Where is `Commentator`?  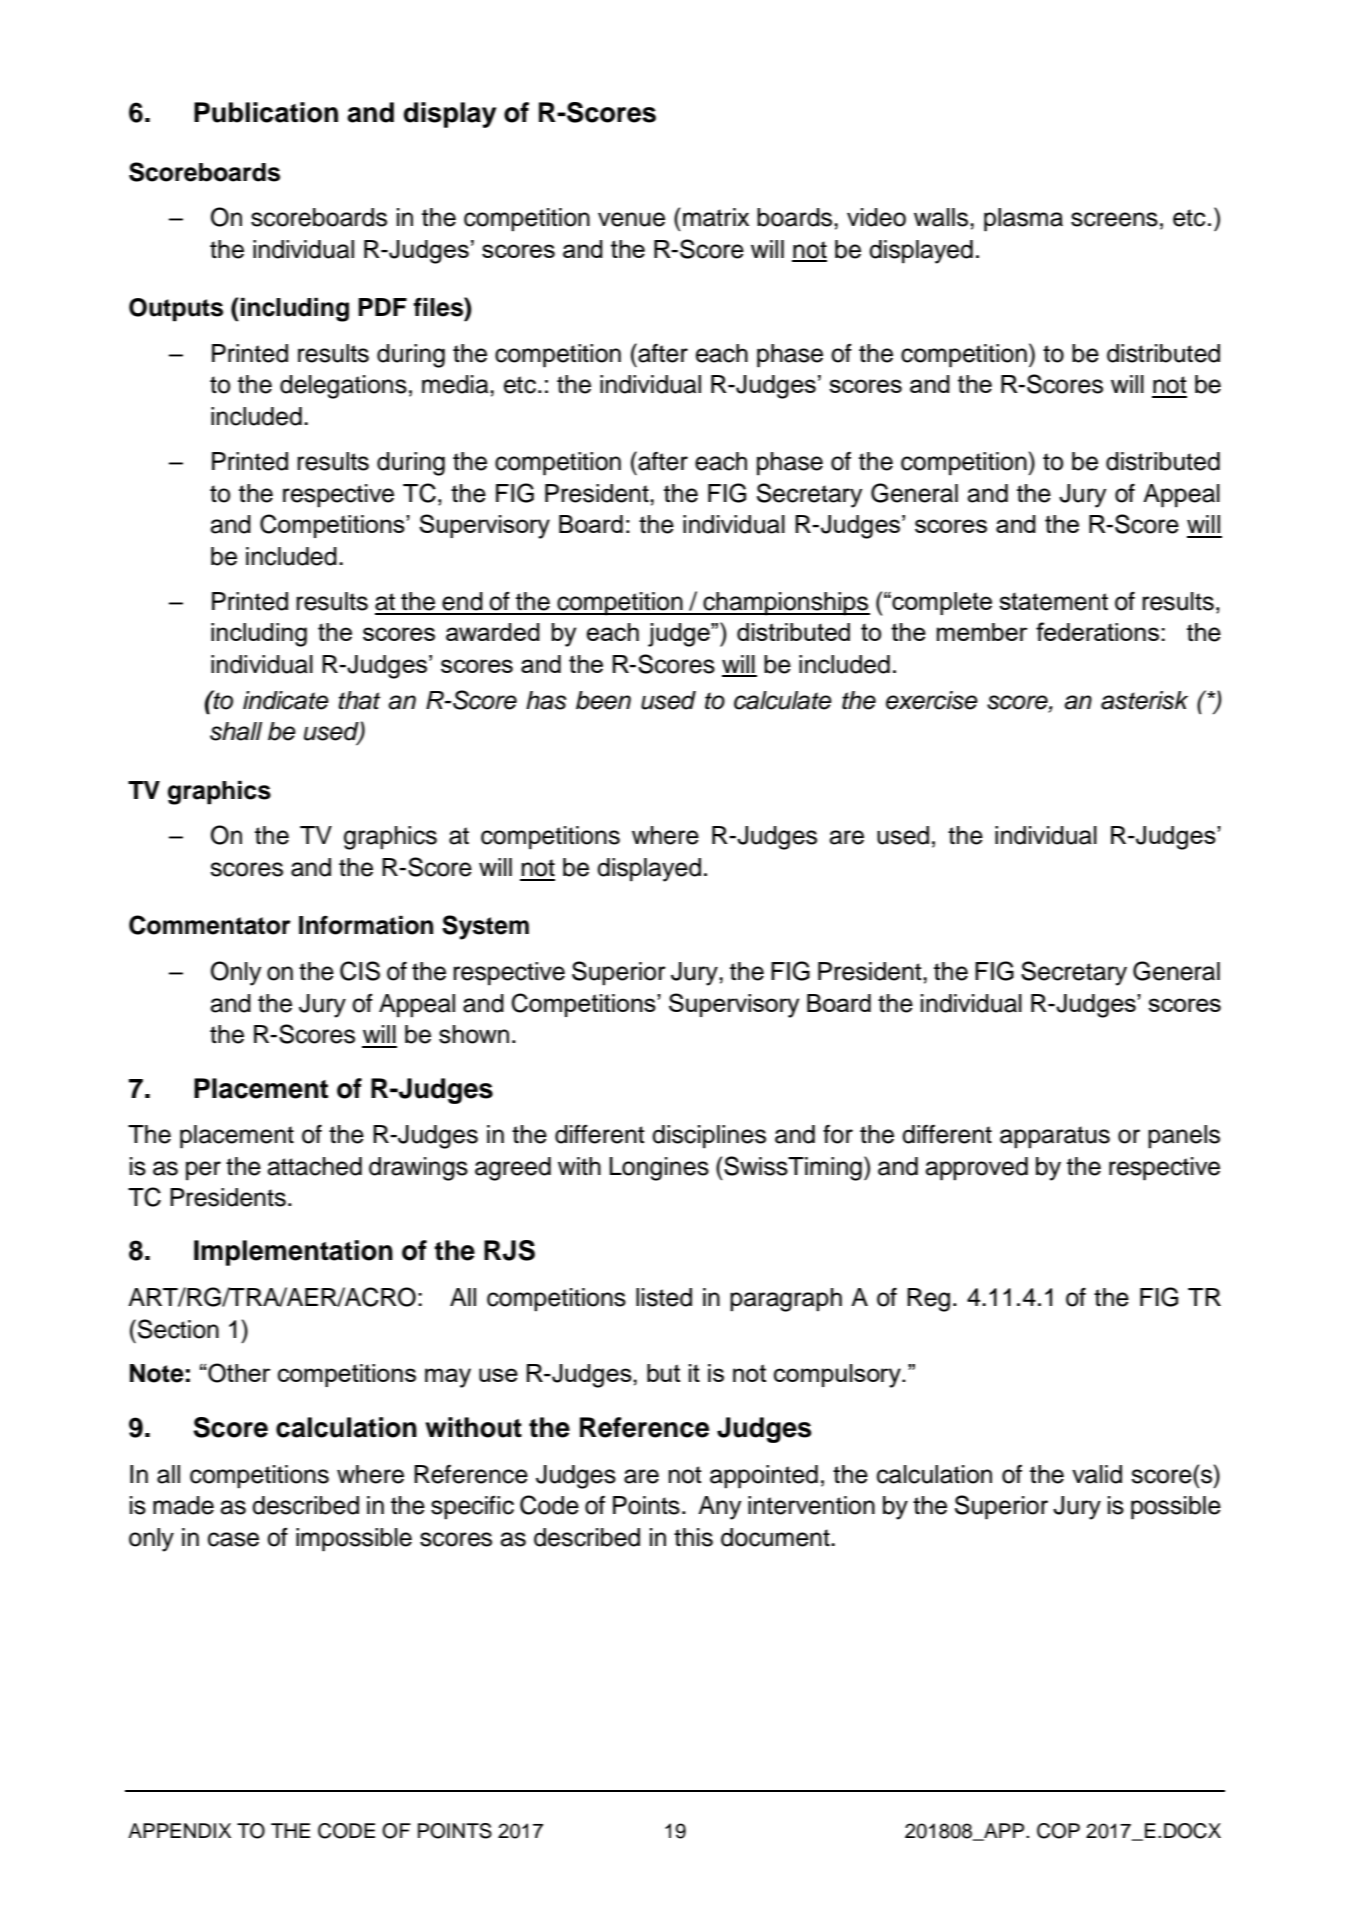
Commentator is located at coordinates (210, 925).
